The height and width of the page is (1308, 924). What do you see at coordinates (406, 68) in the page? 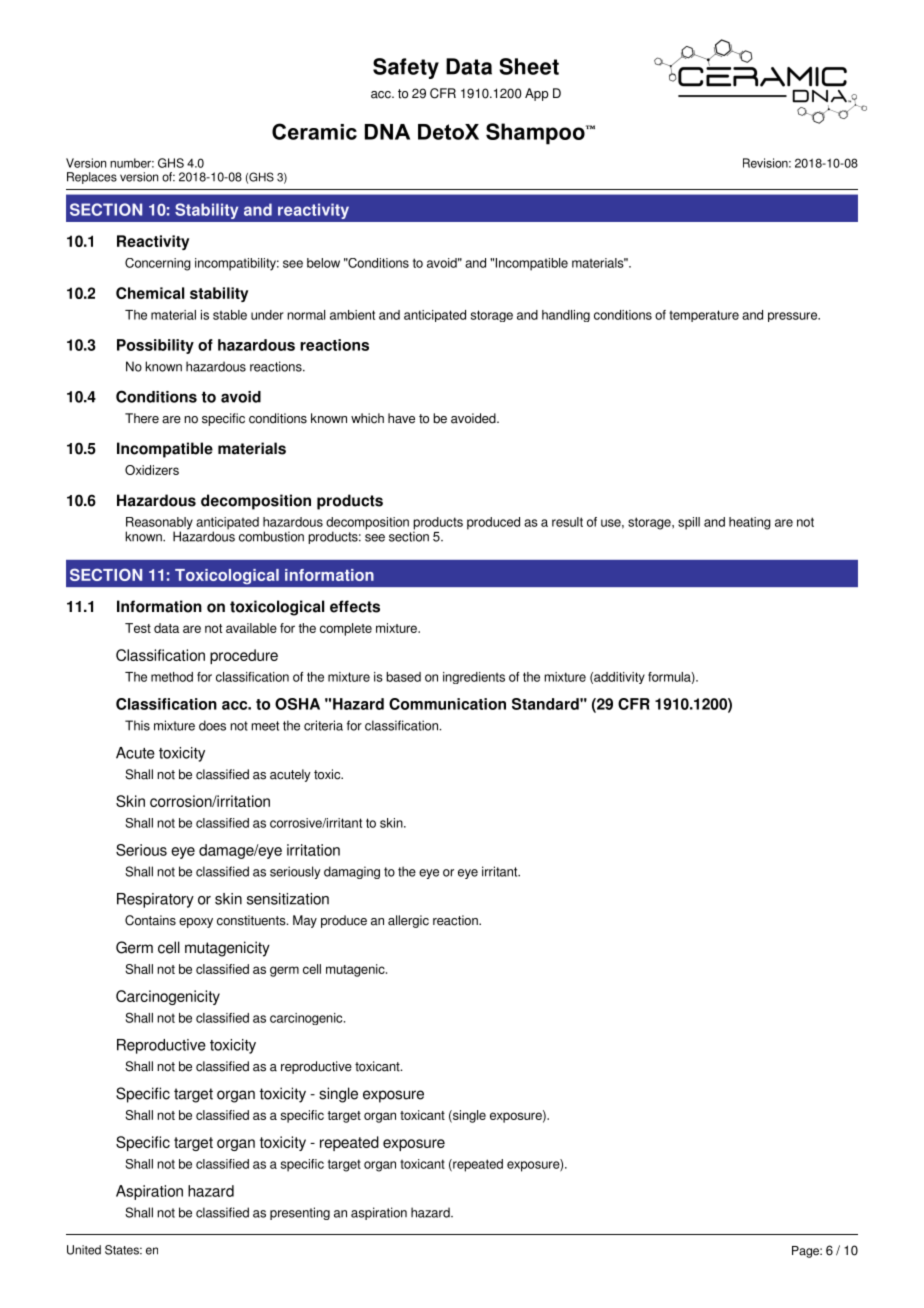
I see `Safety` at bounding box center [406, 68].
